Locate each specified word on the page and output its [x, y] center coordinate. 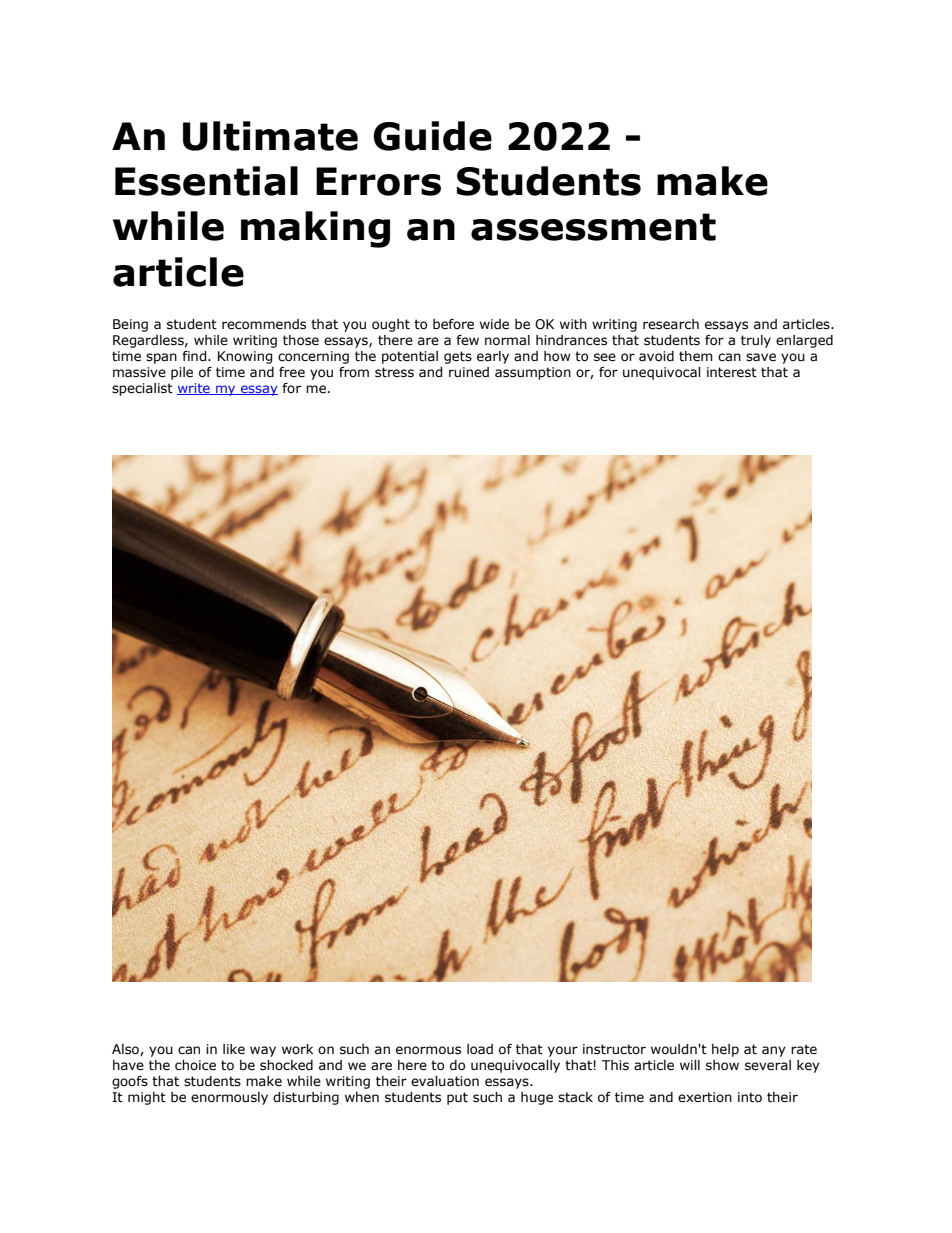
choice [195, 1065]
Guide [432, 136]
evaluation [445, 1081]
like [234, 1049]
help [725, 1050]
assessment [593, 227]
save [761, 357]
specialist [142, 389]
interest [732, 372]
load [480, 1049]
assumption [533, 373]
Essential [206, 181]
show [722, 1065]
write [194, 389]
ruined [469, 372]
